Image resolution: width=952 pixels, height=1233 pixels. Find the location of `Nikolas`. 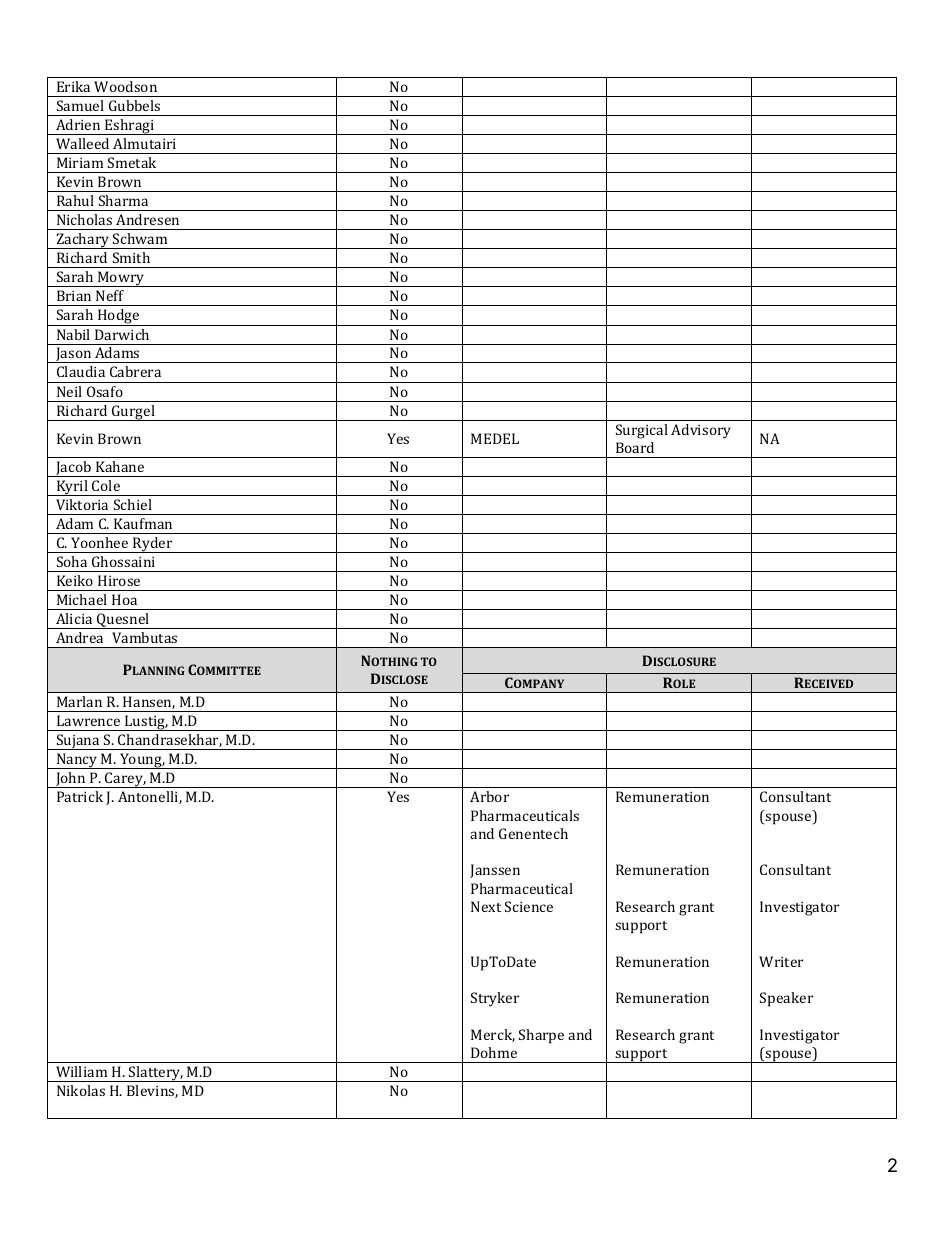

Nikolas is located at coordinates (81, 1090).
